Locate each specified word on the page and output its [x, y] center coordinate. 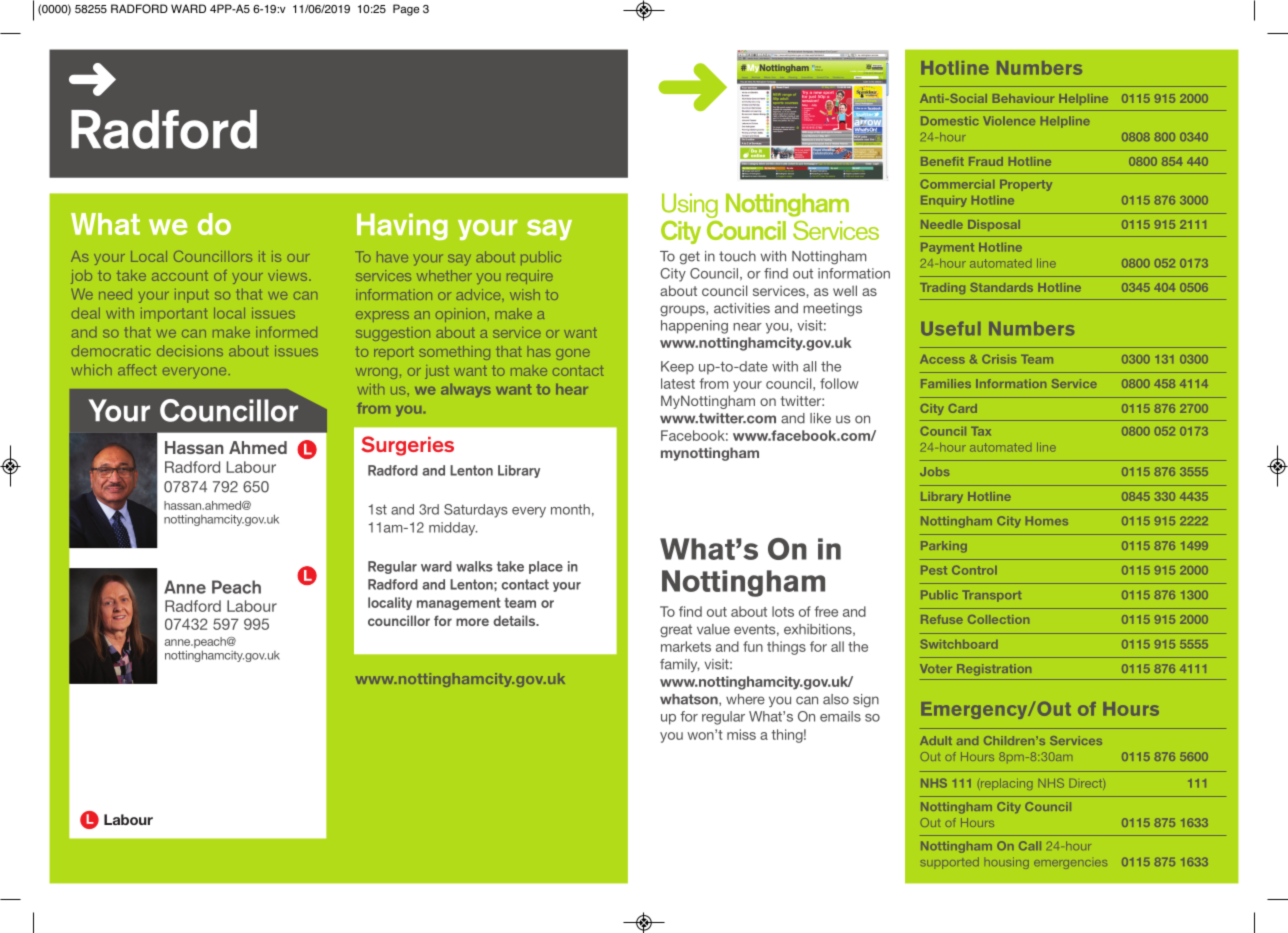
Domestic [949, 120]
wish [525, 294]
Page [406, 10]
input [191, 296]
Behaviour [1023, 98]
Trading [942, 288]
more [472, 622]
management [459, 604]
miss [741, 734]
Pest [934, 570]
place [546, 567]
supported [950, 863]
